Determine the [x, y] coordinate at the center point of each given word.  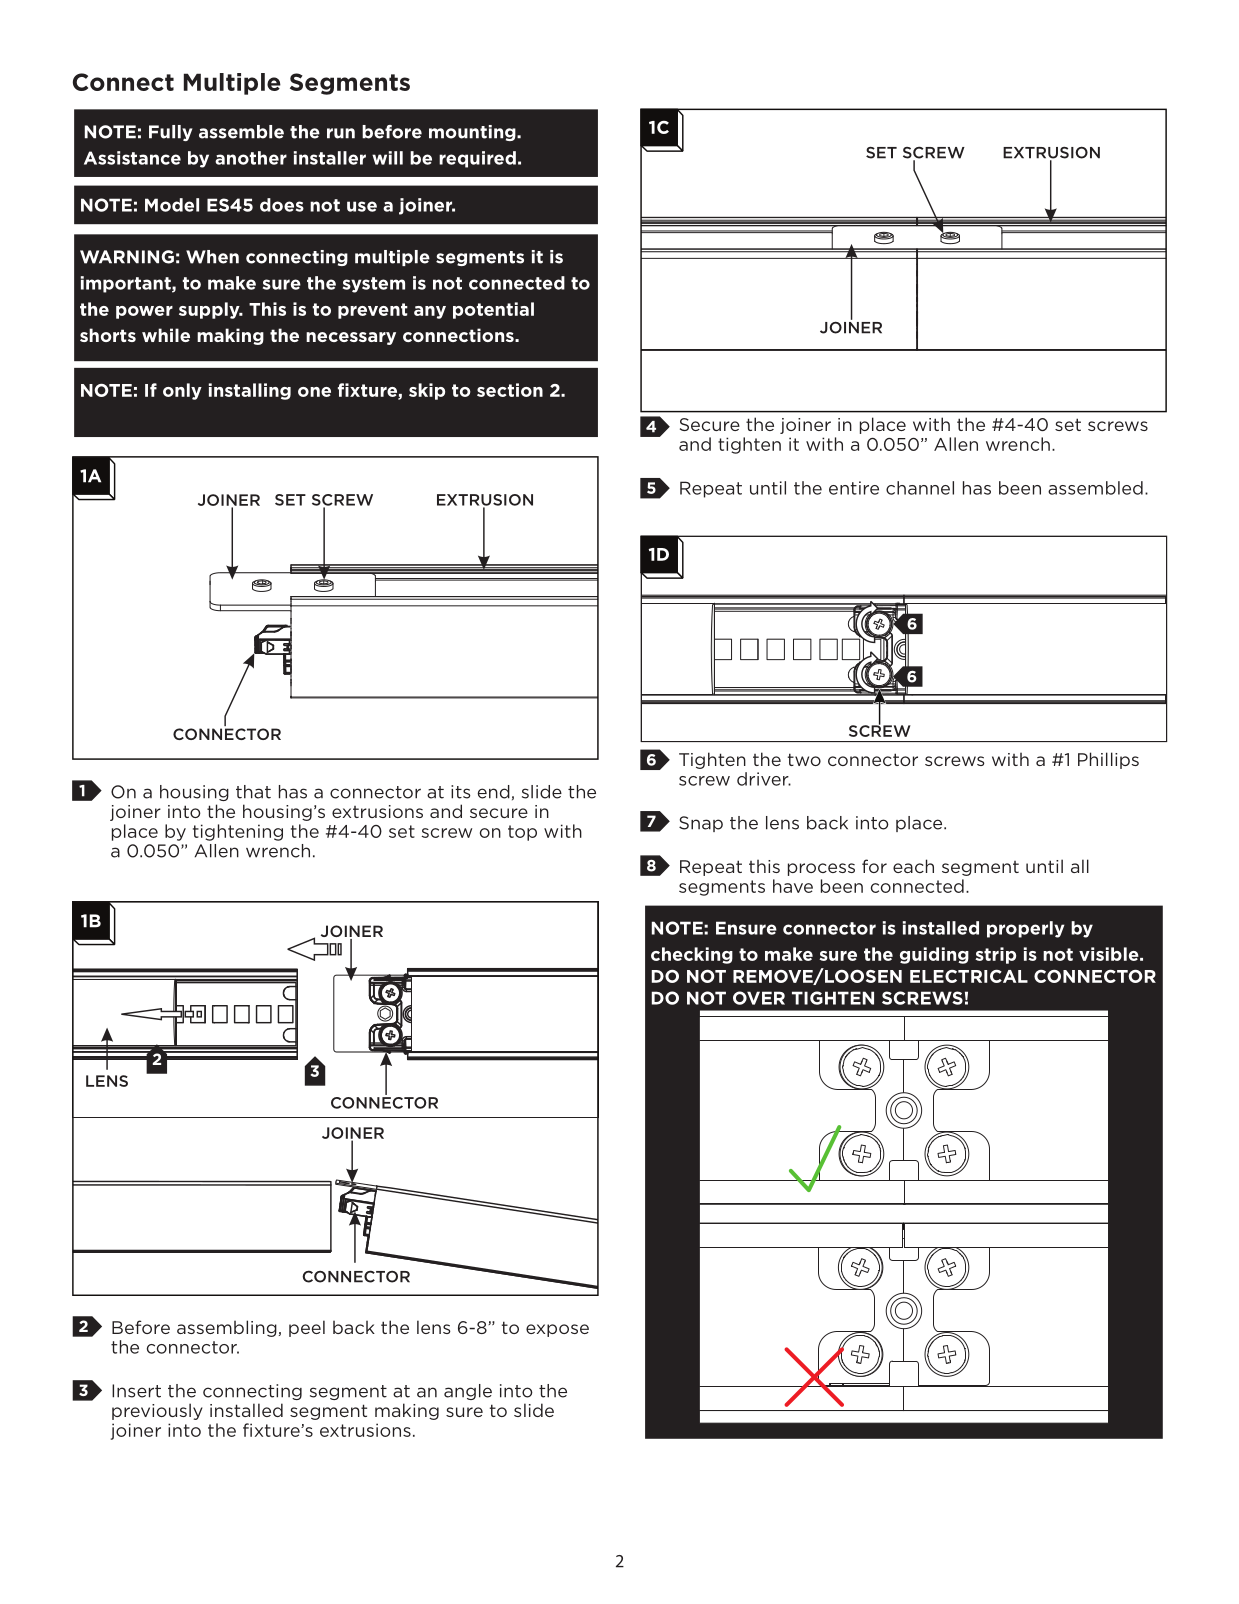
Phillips [1108, 760]
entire [854, 488]
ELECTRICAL [969, 976]
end [493, 792]
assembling [227, 1328]
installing [250, 391]
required [477, 159]
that [253, 792]
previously [157, 1411]
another [251, 158]
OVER [759, 998]
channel [920, 488]
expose [557, 1330]
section [510, 390]
